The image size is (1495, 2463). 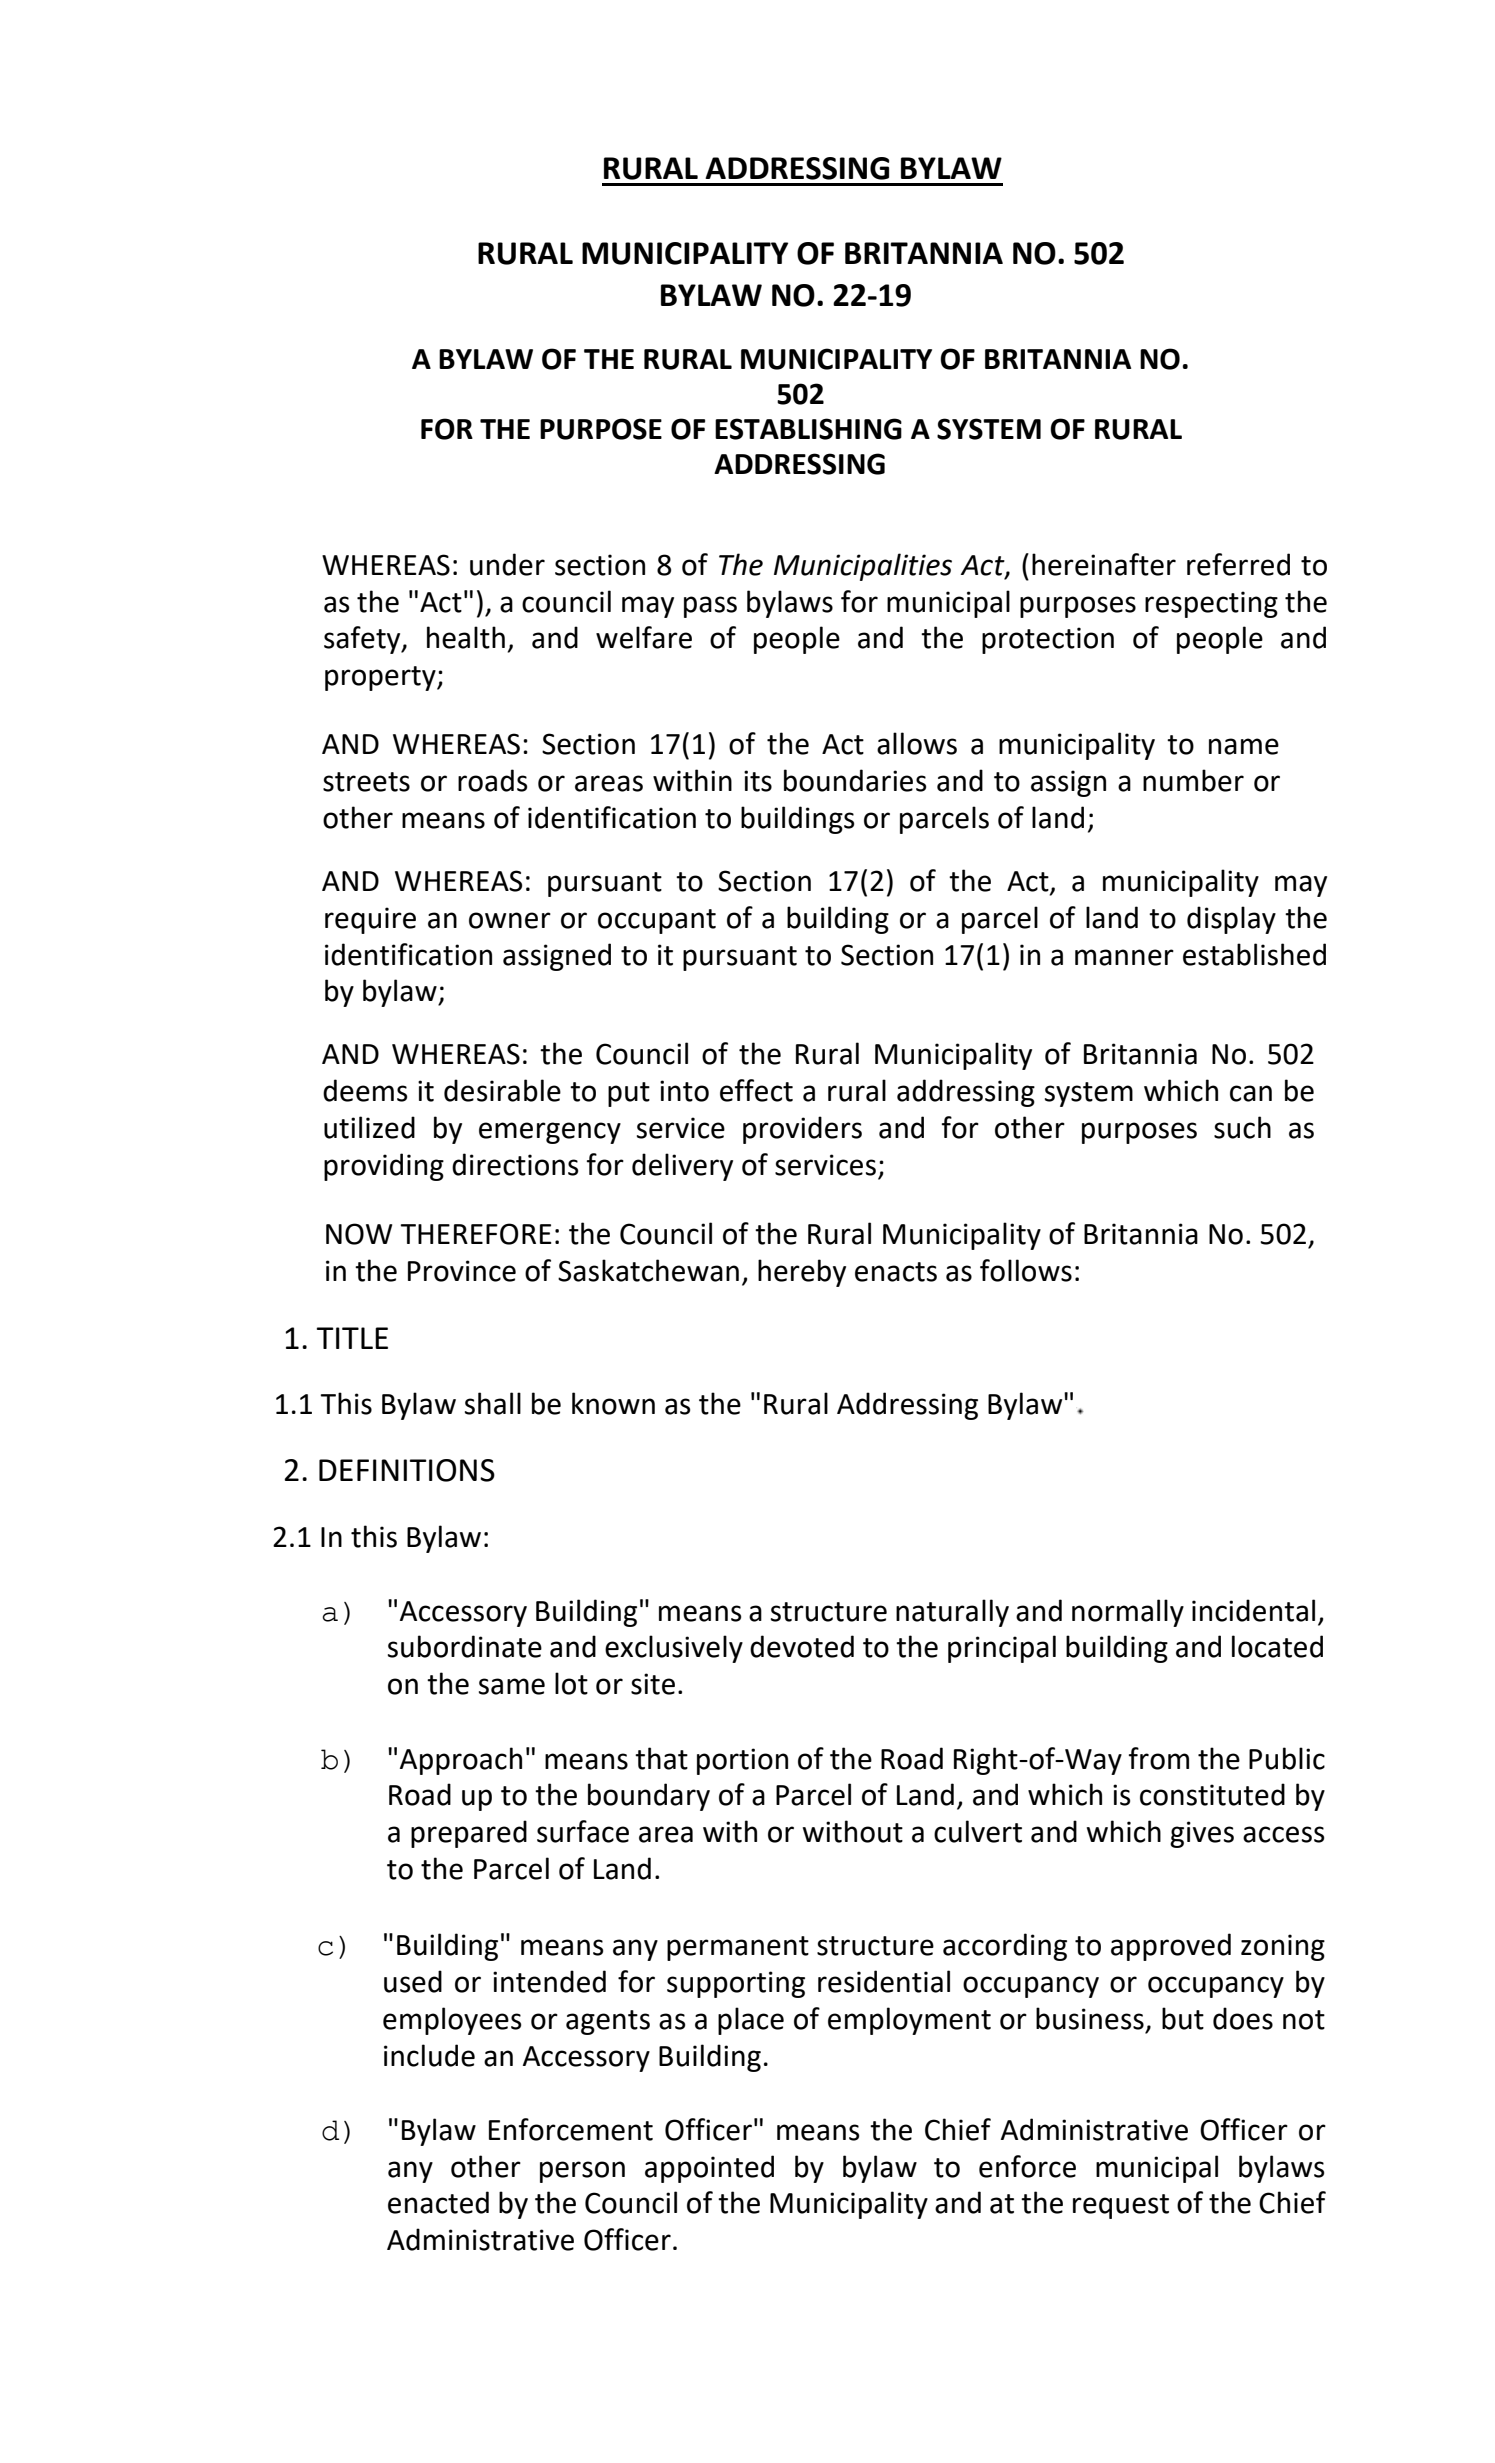 I want to click on under, so click(x=507, y=564).
